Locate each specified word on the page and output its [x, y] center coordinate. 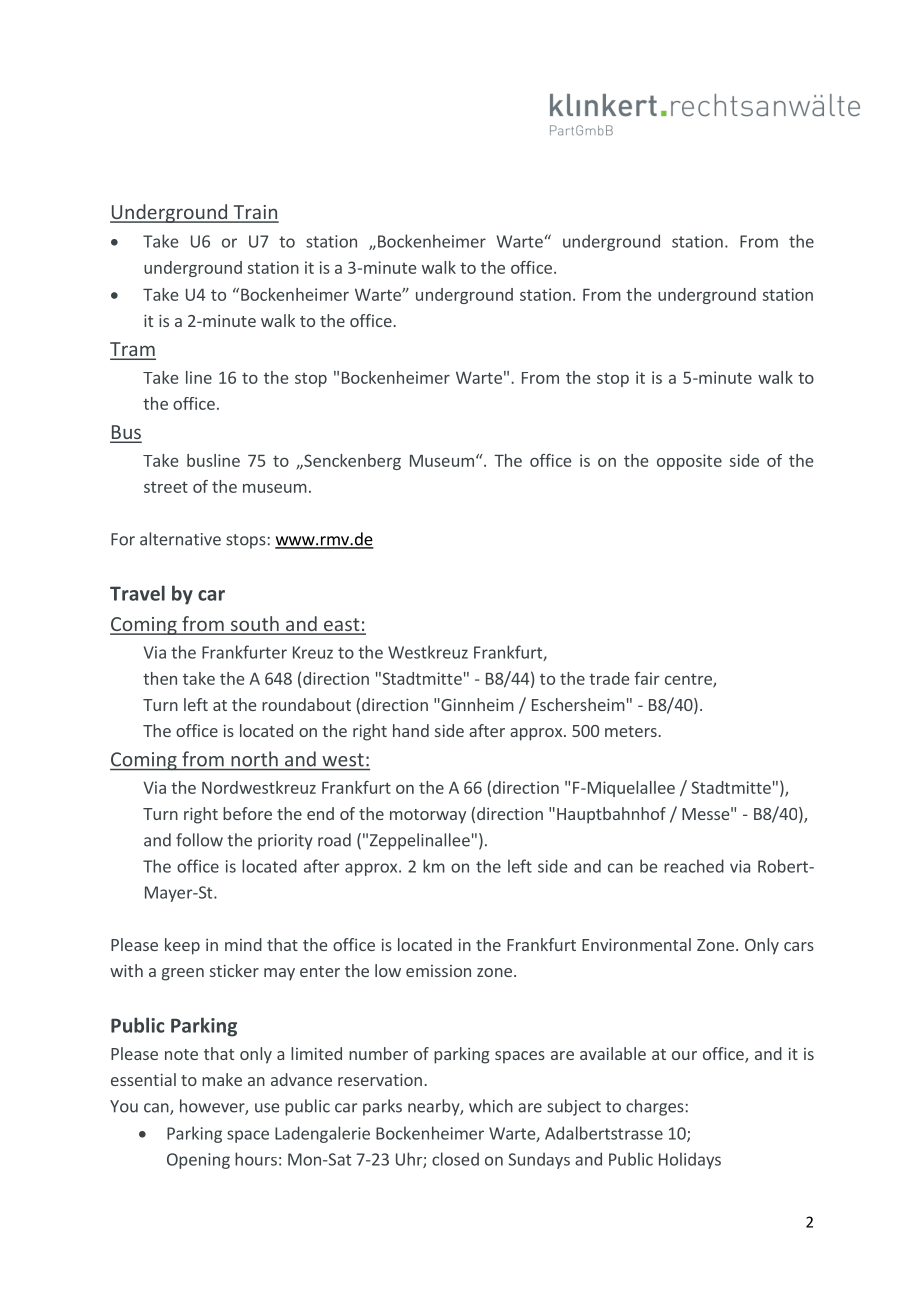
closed [455, 1159]
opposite [689, 462]
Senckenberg [351, 462]
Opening [198, 1161]
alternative [180, 539]
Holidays [690, 1160]
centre [689, 680]
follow [199, 840]
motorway [428, 816]
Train [255, 213]
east [341, 626]
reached [694, 866]
